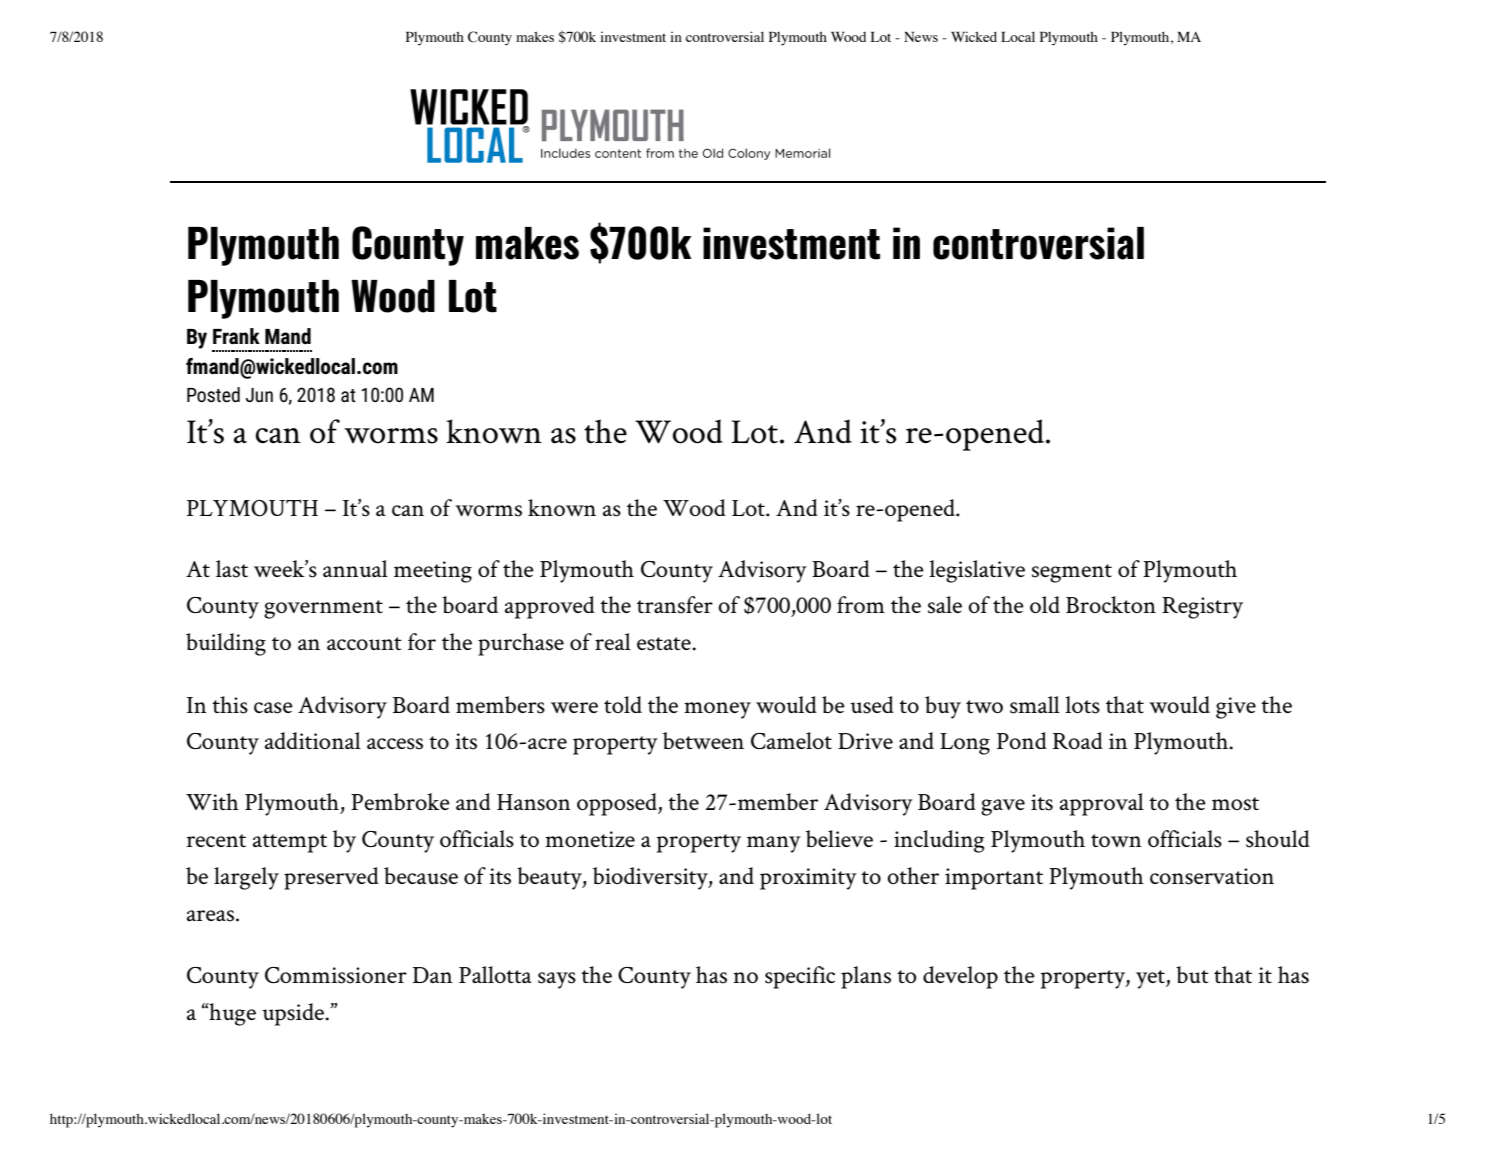 The width and height of the document is (1496, 1156). I want to click on Commissioner, so click(336, 975).
